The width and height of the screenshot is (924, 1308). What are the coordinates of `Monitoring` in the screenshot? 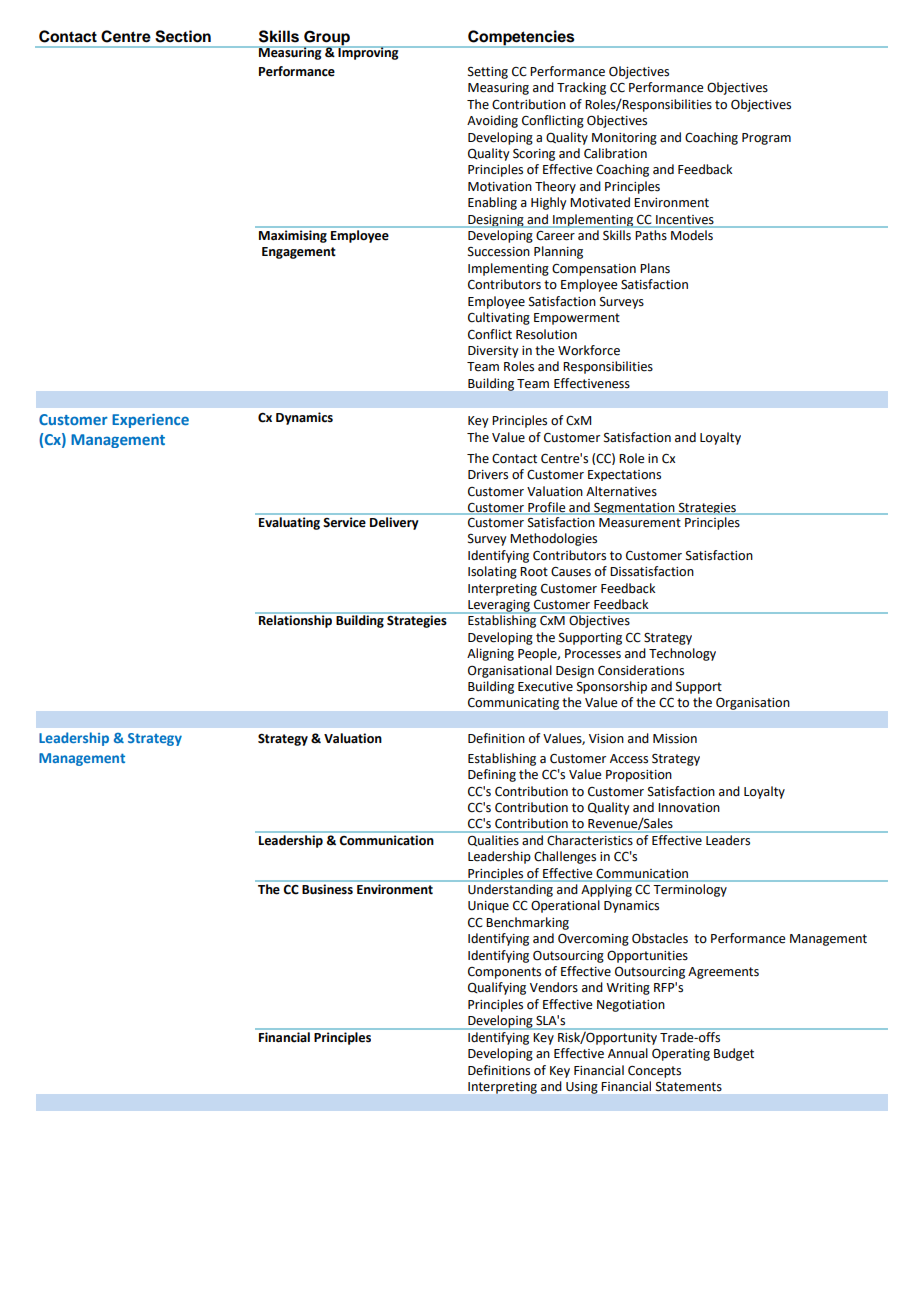 It's located at (624, 139).
